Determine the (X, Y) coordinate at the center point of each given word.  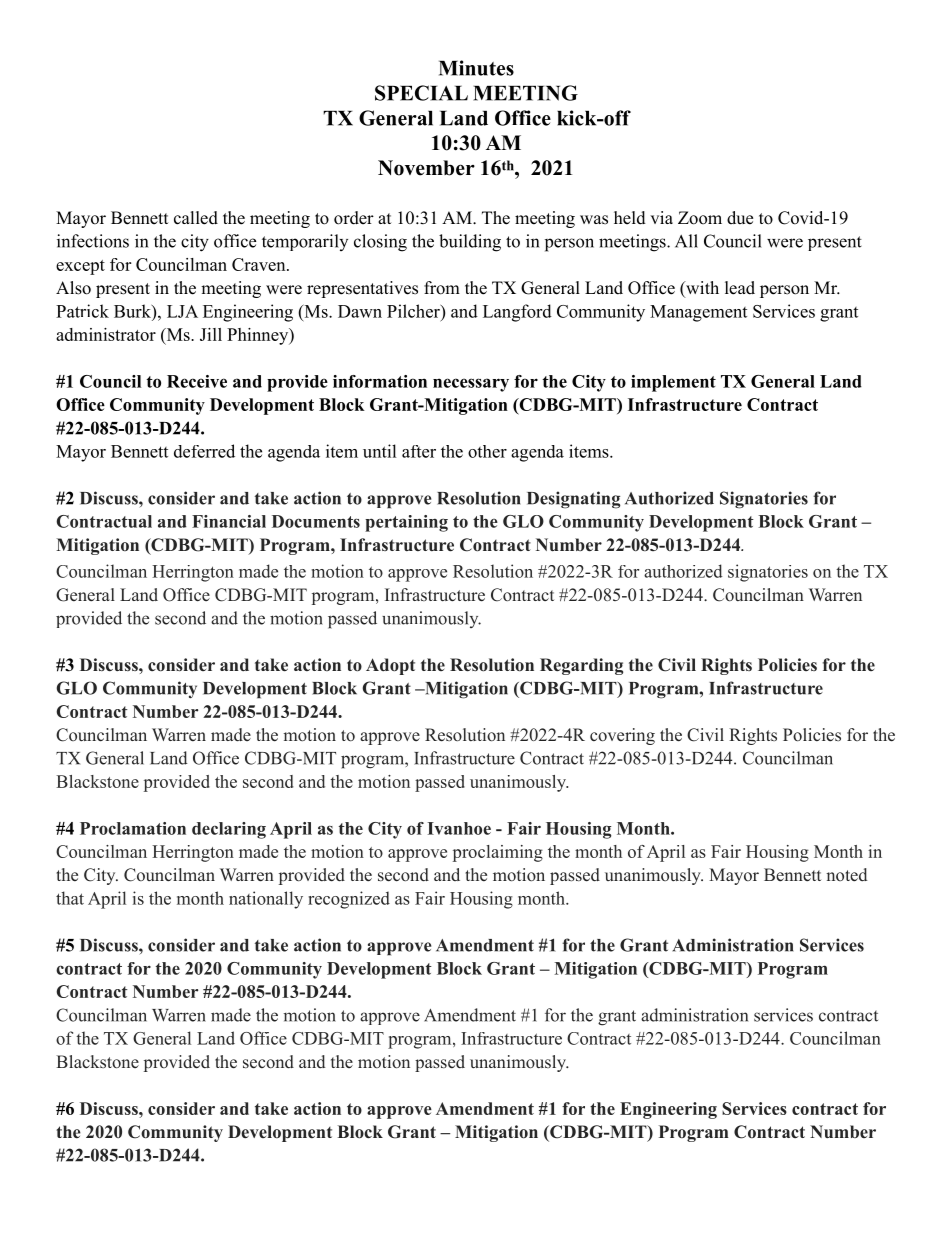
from (442, 288)
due (740, 218)
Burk (133, 311)
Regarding (581, 666)
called (196, 218)
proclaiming (498, 853)
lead (740, 288)
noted (846, 875)
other (487, 451)
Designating (573, 500)
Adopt (390, 666)
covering (622, 736)
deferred (204, 451)
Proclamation (133, 828)
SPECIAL (421, 93)
